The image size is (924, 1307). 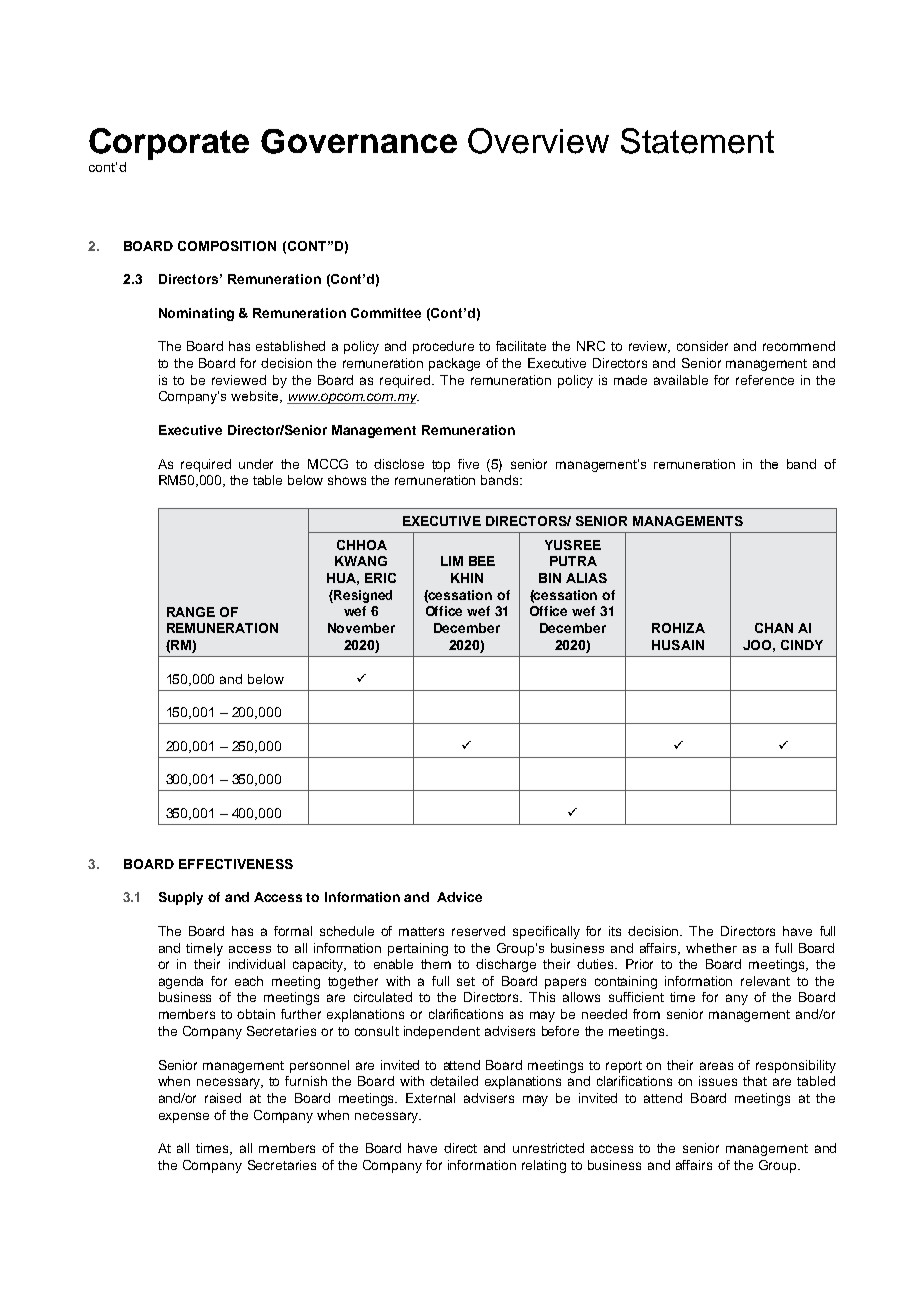 I want to click on five, so click(x=468, y=464).
